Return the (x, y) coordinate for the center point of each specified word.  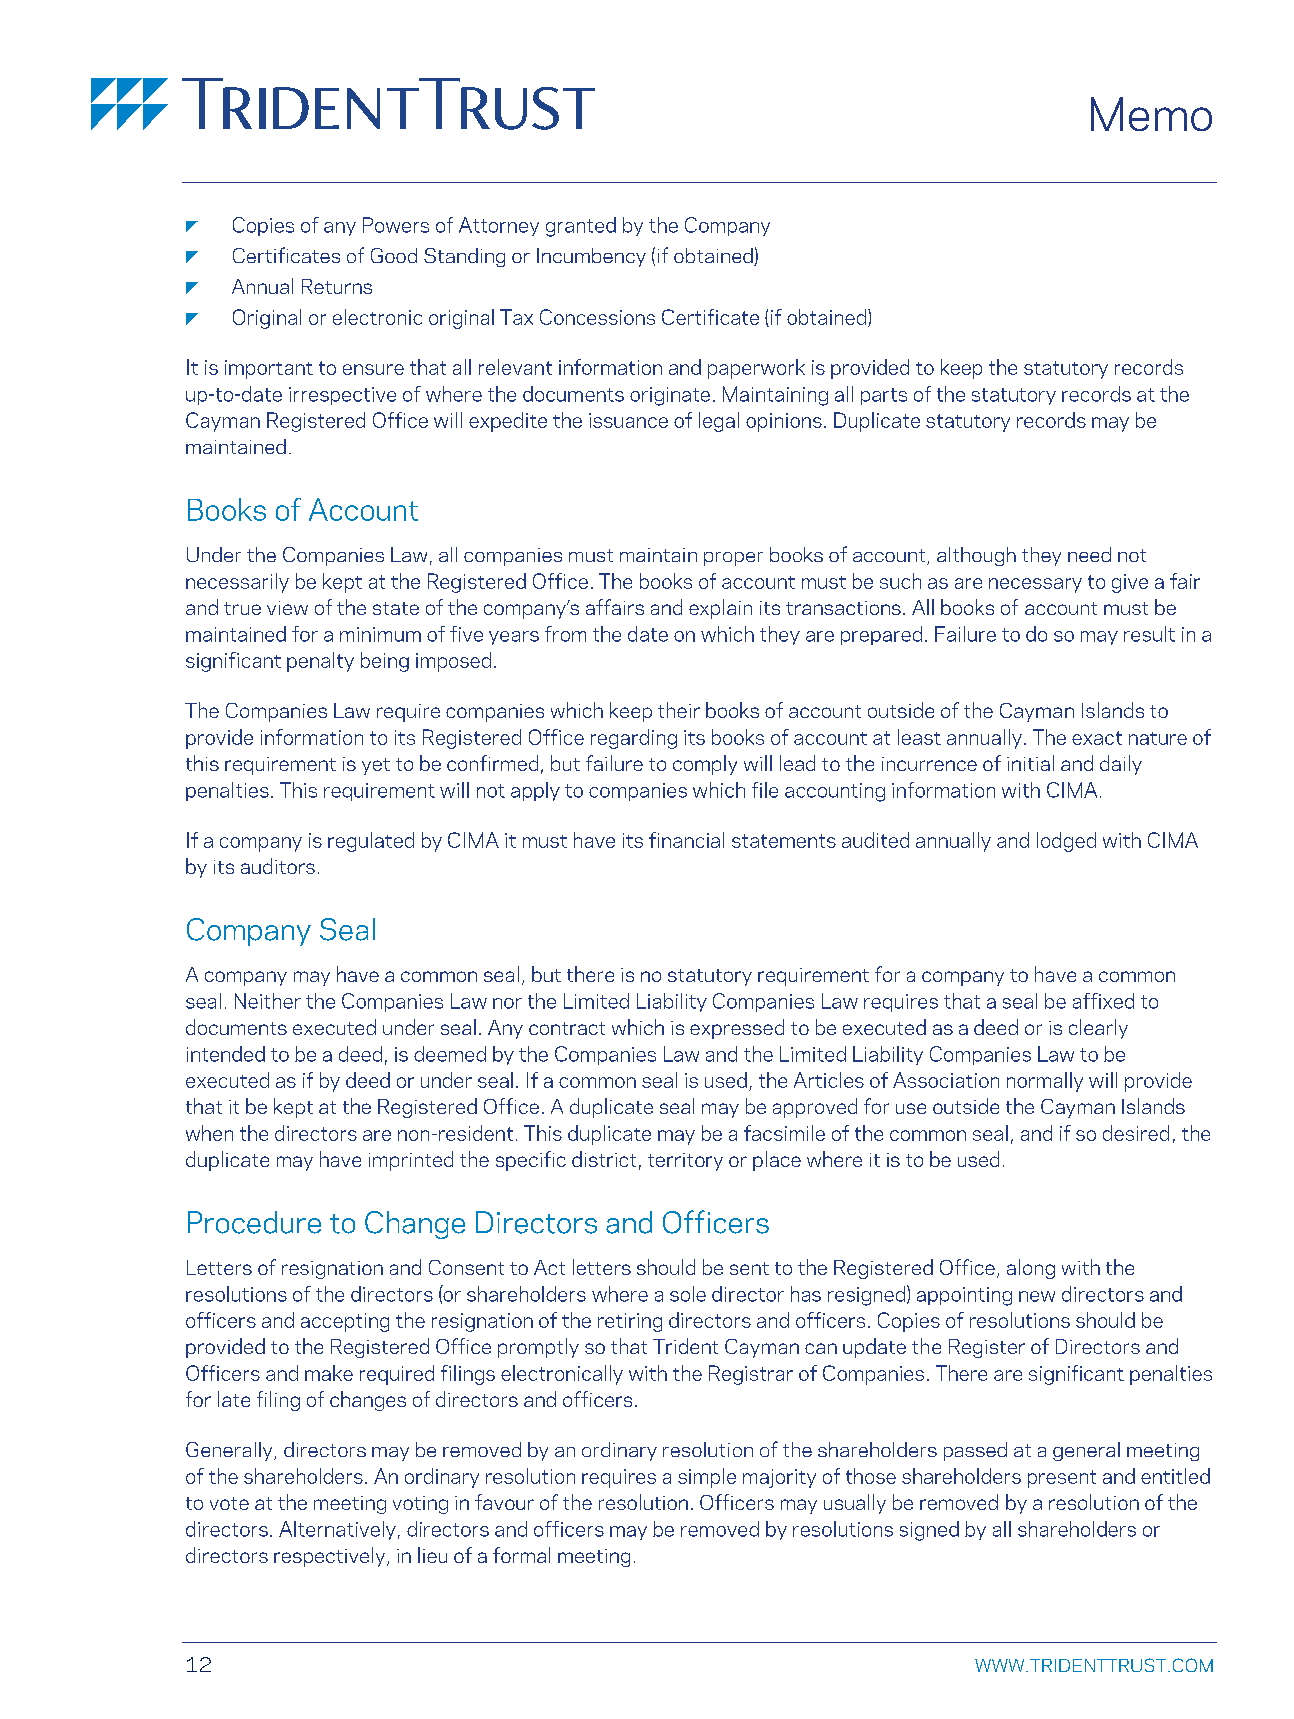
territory (685, 1162)
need (1089, 554)
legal (719, 422)
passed (975, 1451)
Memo (1151, 114)
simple (707, 1478)
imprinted (411, 1161)
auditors (278, 866)
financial (686, 840)
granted (581, 227)
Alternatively (337, 1530)
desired (1136, 1133)
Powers (396, 225)
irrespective (342, 396)
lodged (1066, 842)
